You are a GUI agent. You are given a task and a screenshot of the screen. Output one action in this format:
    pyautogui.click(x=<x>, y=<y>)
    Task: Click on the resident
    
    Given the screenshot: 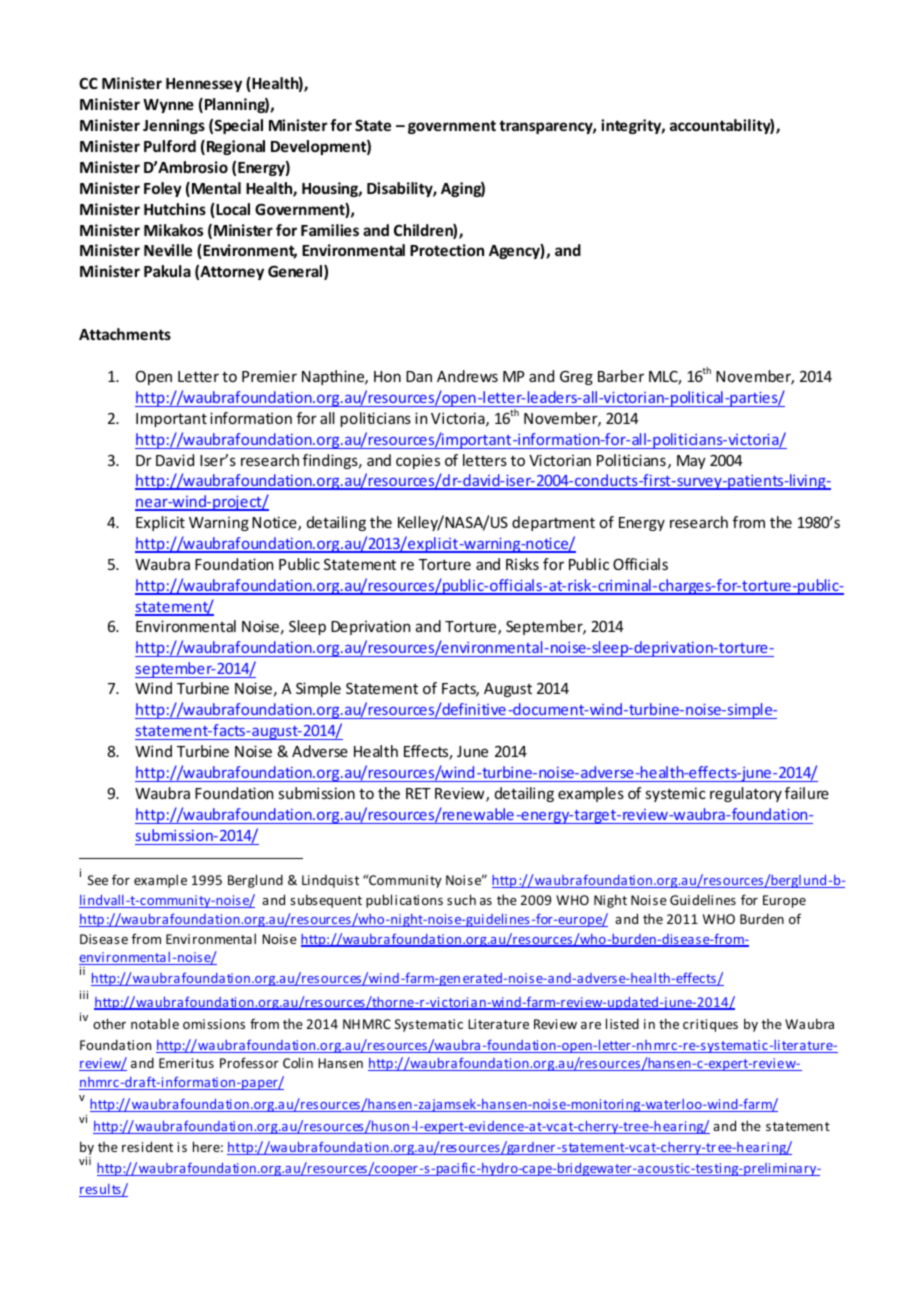 What is the action you would take?
    pyautogui.click(x=147, y=1146)
